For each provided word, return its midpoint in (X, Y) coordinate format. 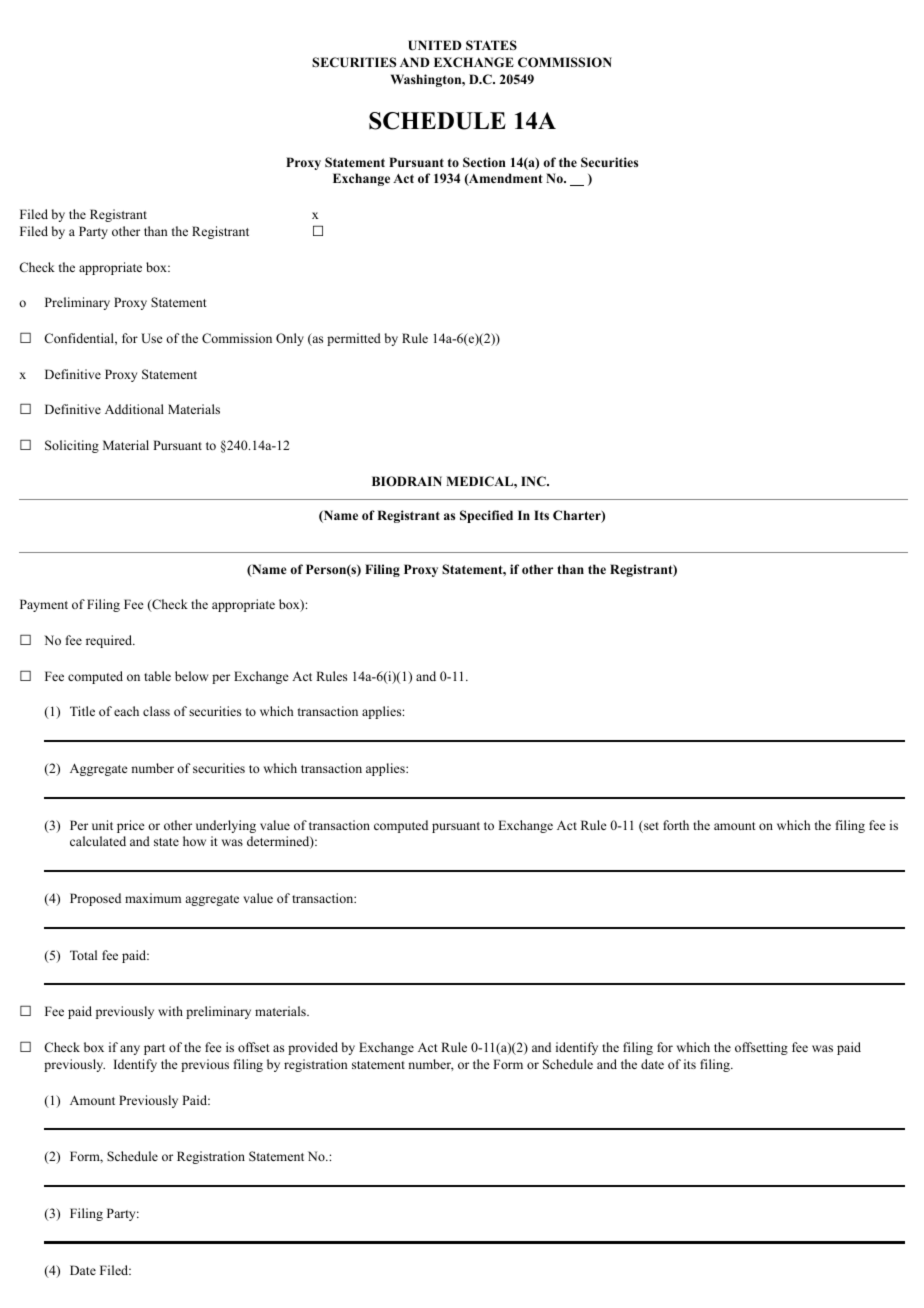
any (130, 1050)
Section (484, 162)
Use (152, 338)
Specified (486, 516)
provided (313, 1048)
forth (676, 825)
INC (534, 481)
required (110, 641)
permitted (354, 339)
